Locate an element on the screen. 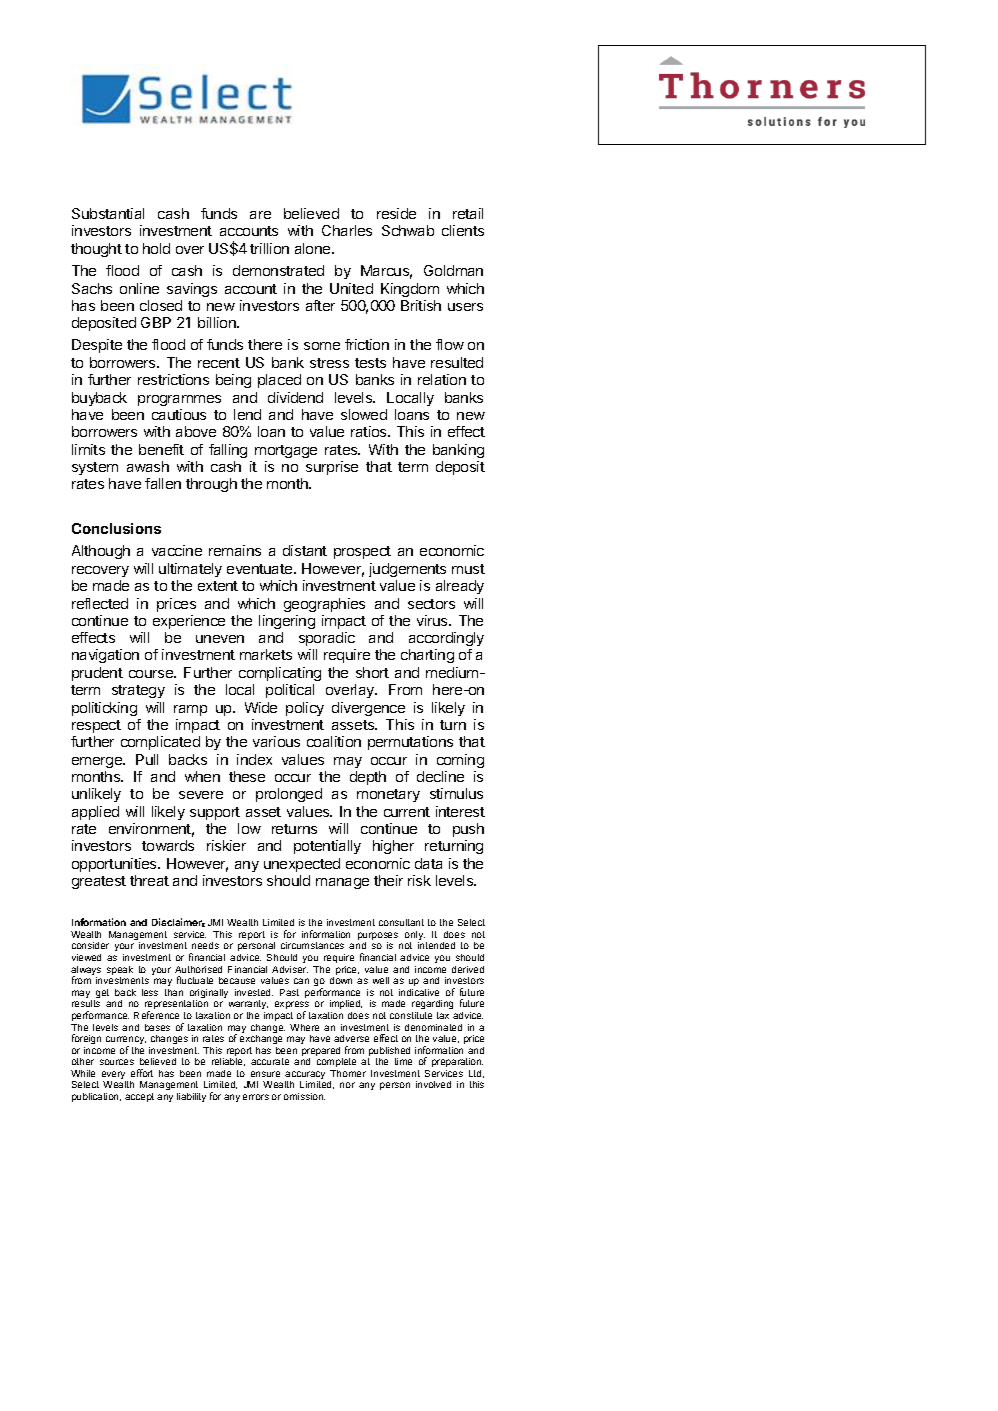  navigation is located at coordinates (105, 656).
